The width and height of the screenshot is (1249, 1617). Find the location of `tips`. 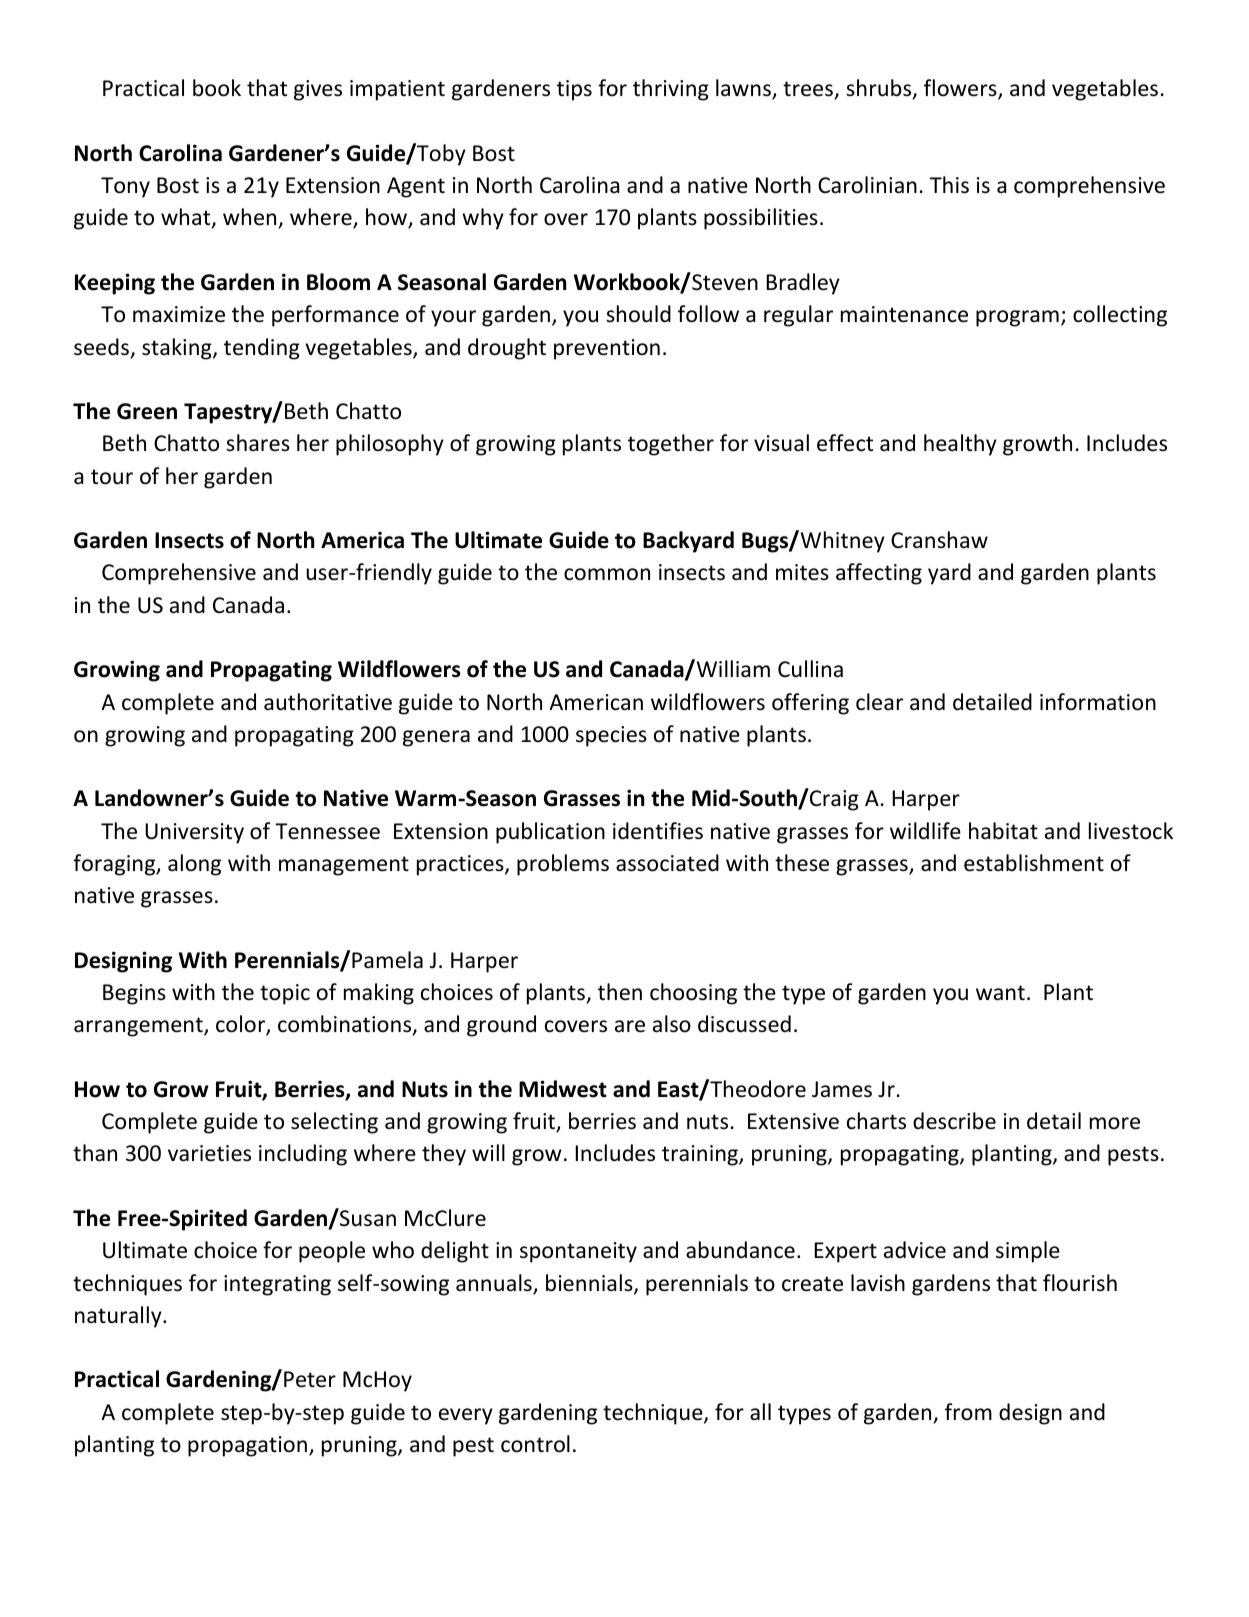

tips is located at coordinates (574, 90).
